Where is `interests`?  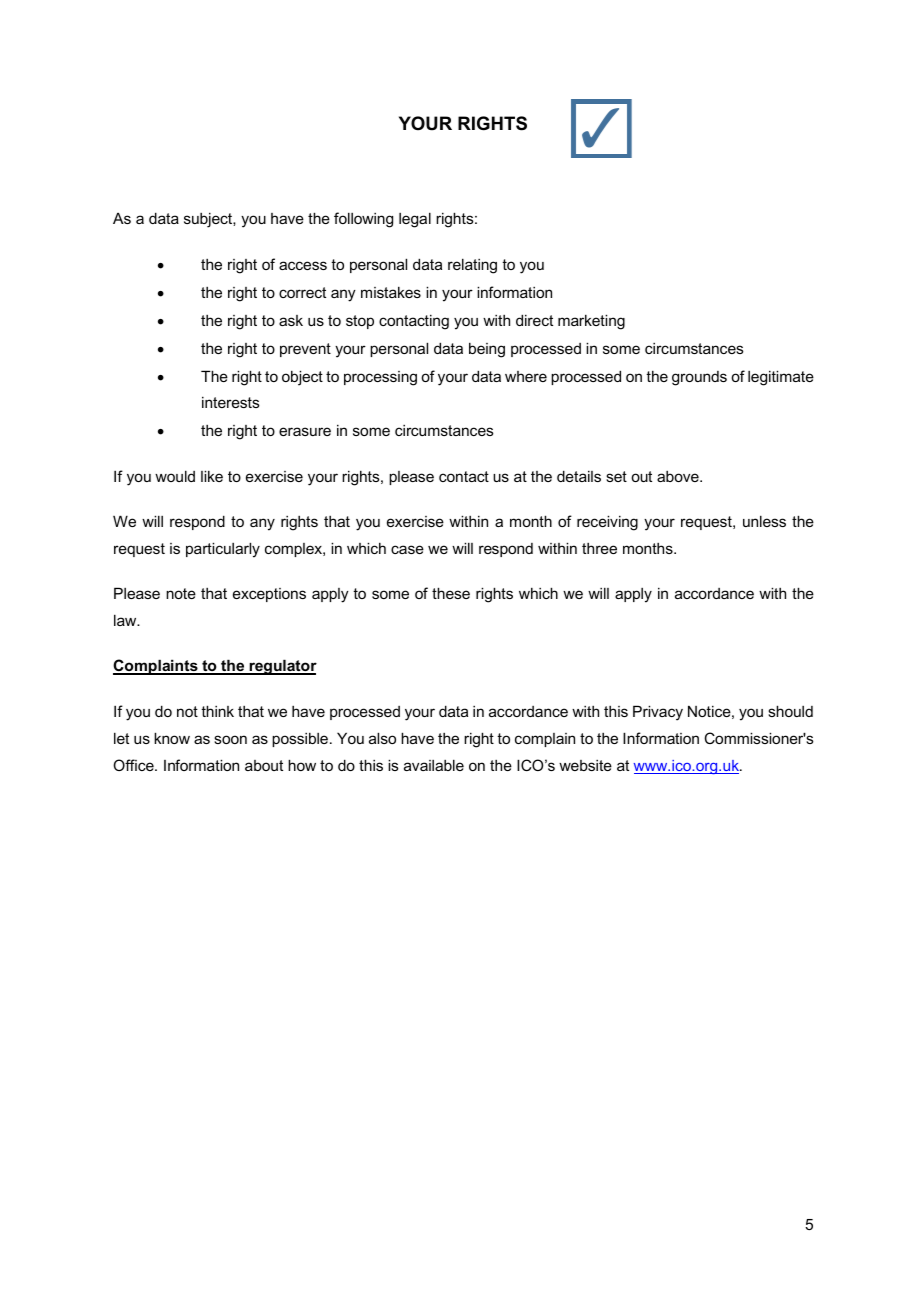
interests is located at coordinates (231, 402).
